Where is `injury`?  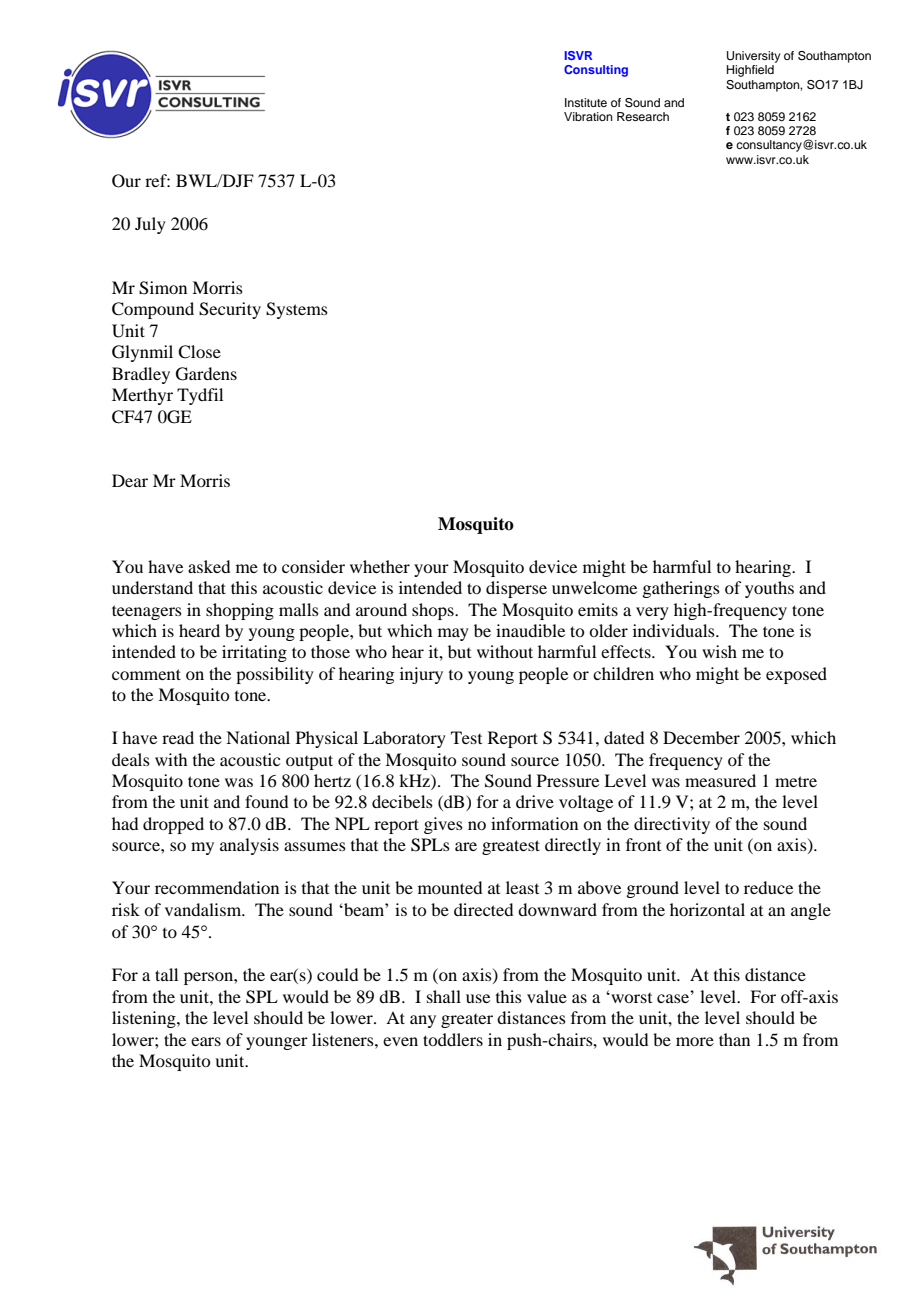
injury is located at coordinates (421, 675).
